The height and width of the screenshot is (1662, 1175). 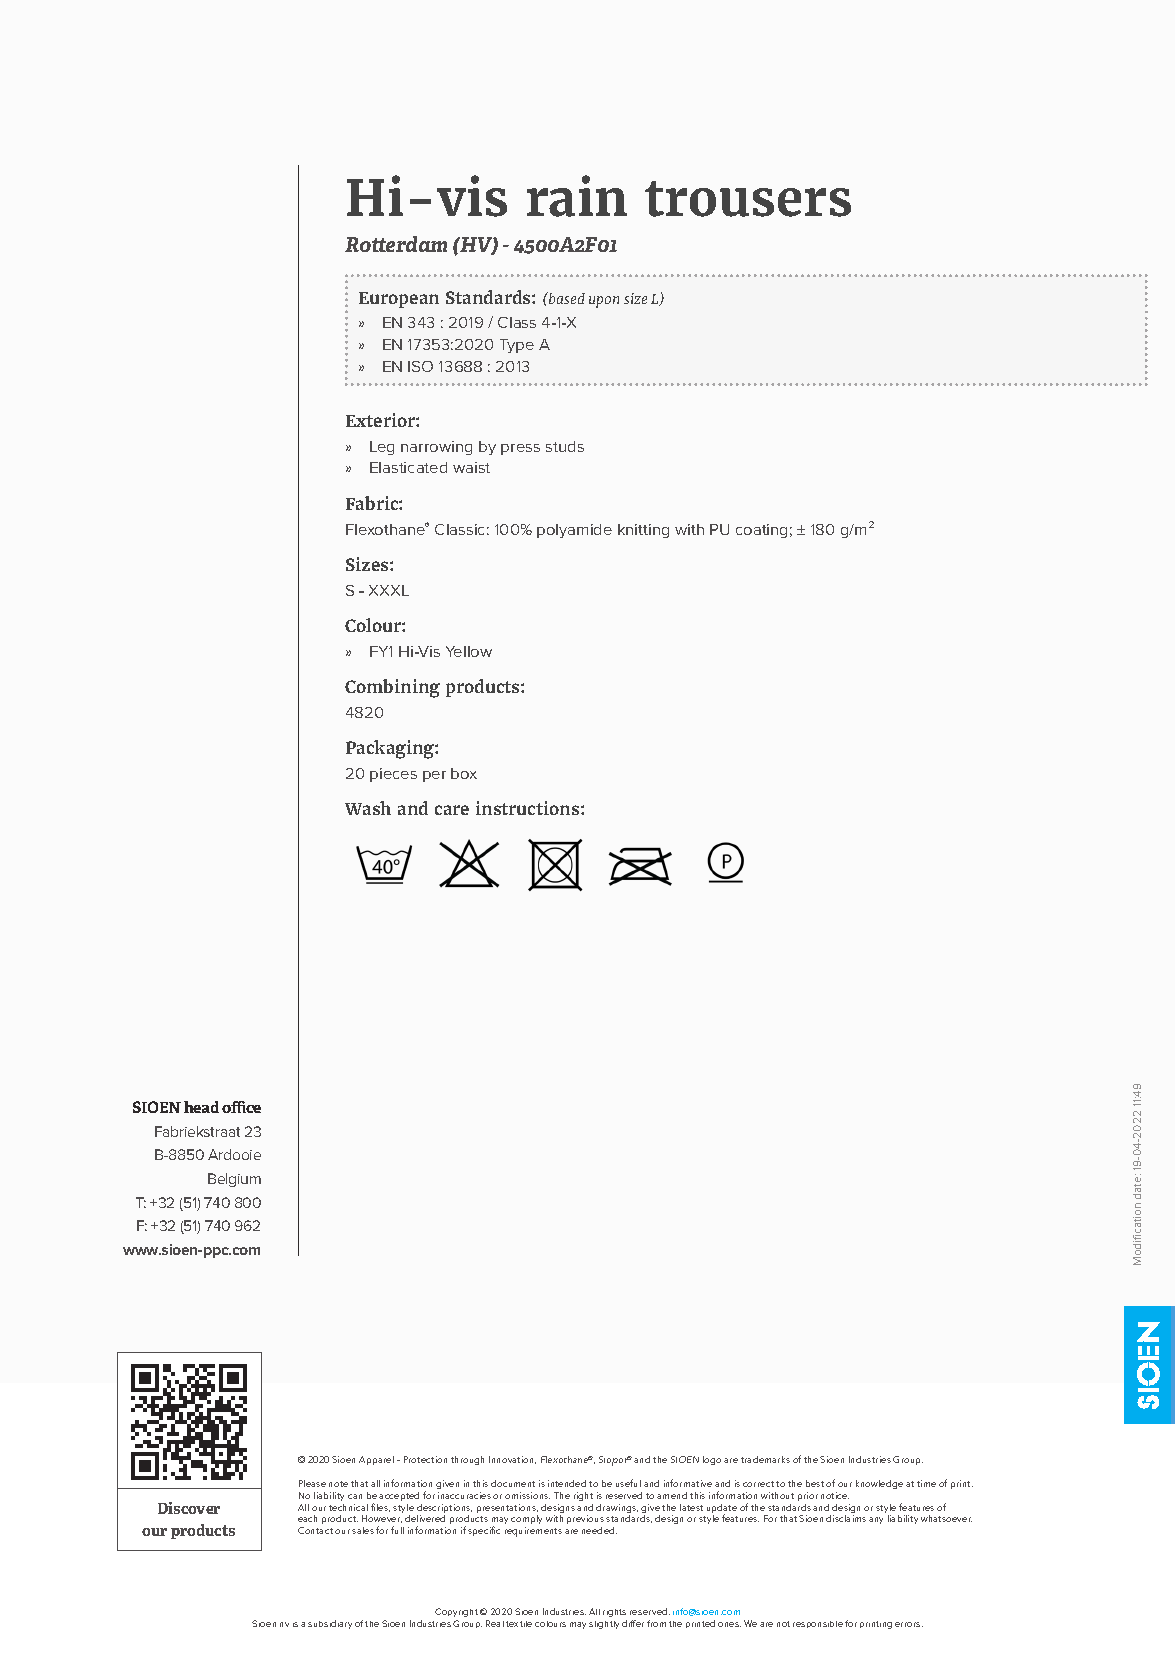 What do you see at coordinates (818, 1624) in the screenshot?
I see `responsible` at bounding box center [818, 1624].
